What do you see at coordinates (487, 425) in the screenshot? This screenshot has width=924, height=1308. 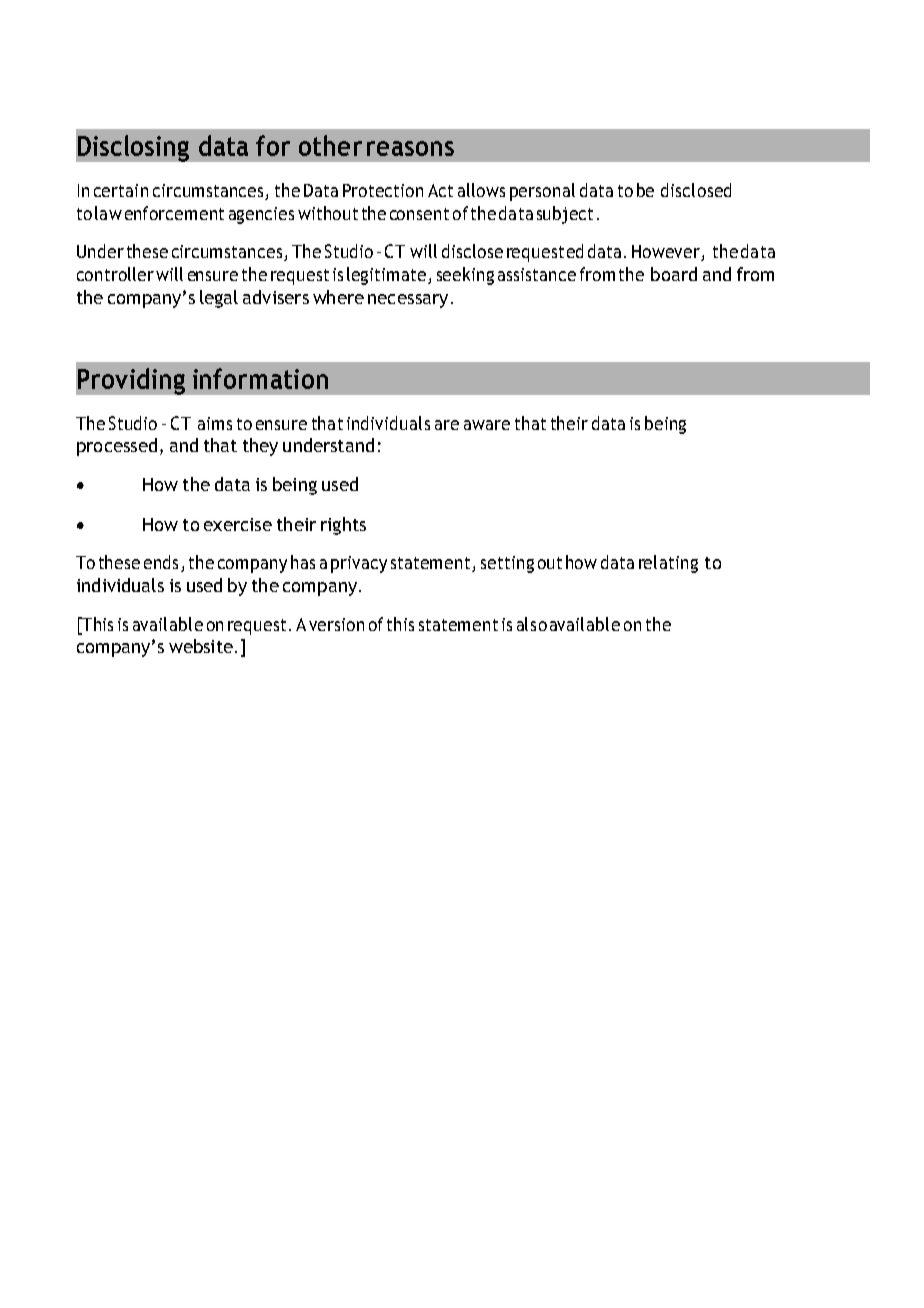 I see `aware` at bounding box center [487, 425].
